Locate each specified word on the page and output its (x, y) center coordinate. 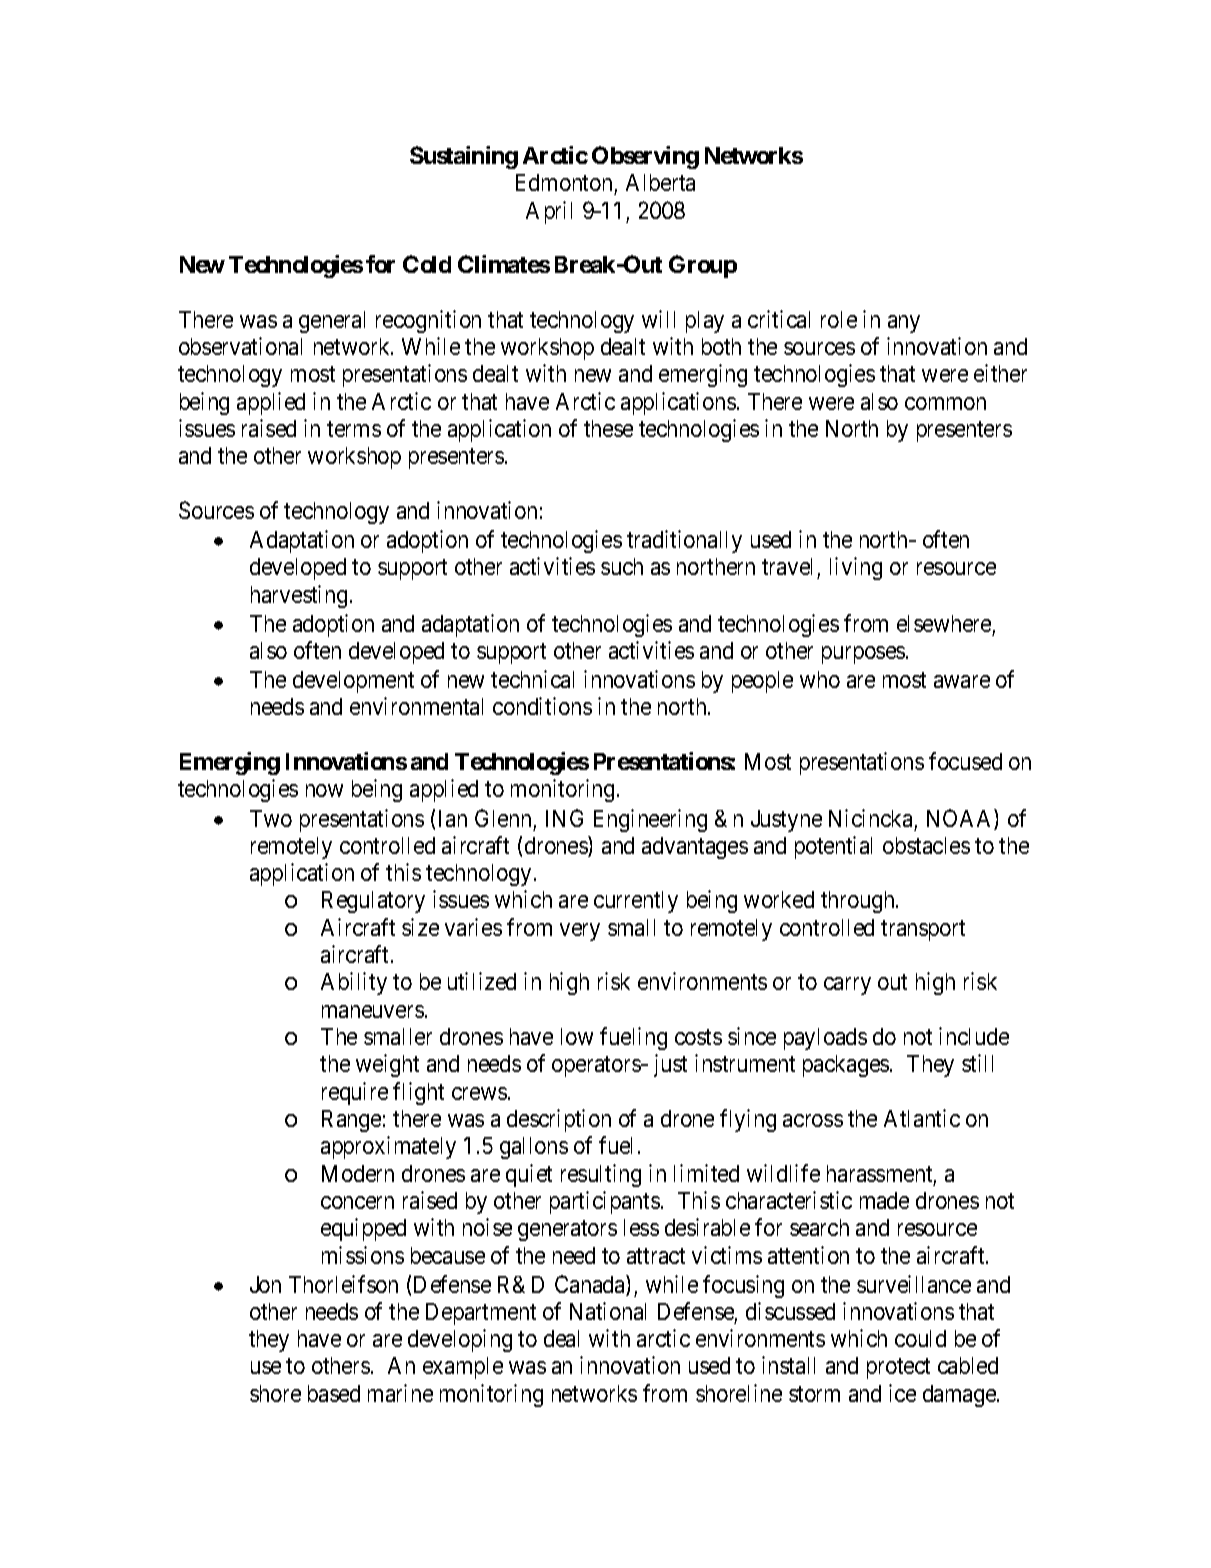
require (355, 1093)
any (904, 324)
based (334, 1393)
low (577, 1036)
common (945, 403)
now (324, 791)
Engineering (650, 820)
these (608, 428)
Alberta (660, 182)
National (608, 1311)
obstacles (926, 845)
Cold (427, 264)
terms (354, 429)
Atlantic (922, 1118)
